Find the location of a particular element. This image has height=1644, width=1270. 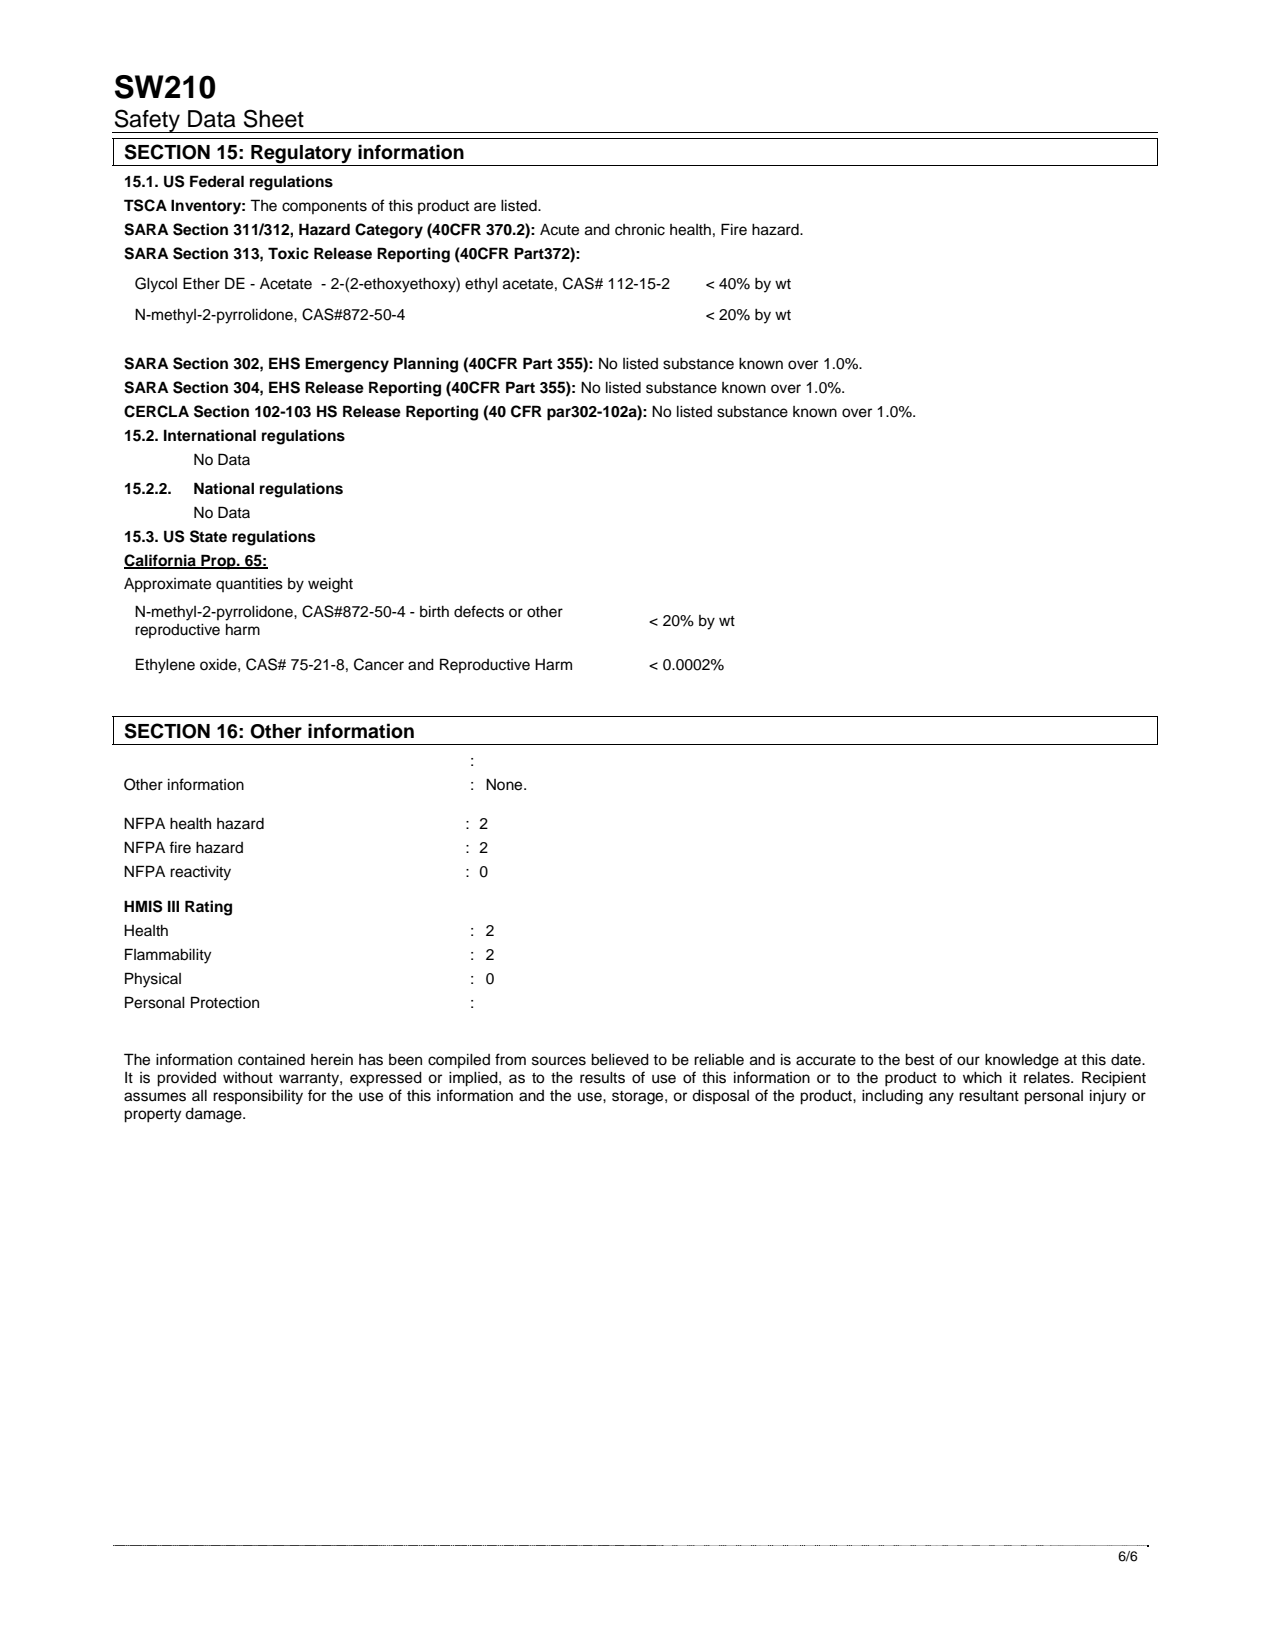

chronic is located at coordinates (640, 230).
